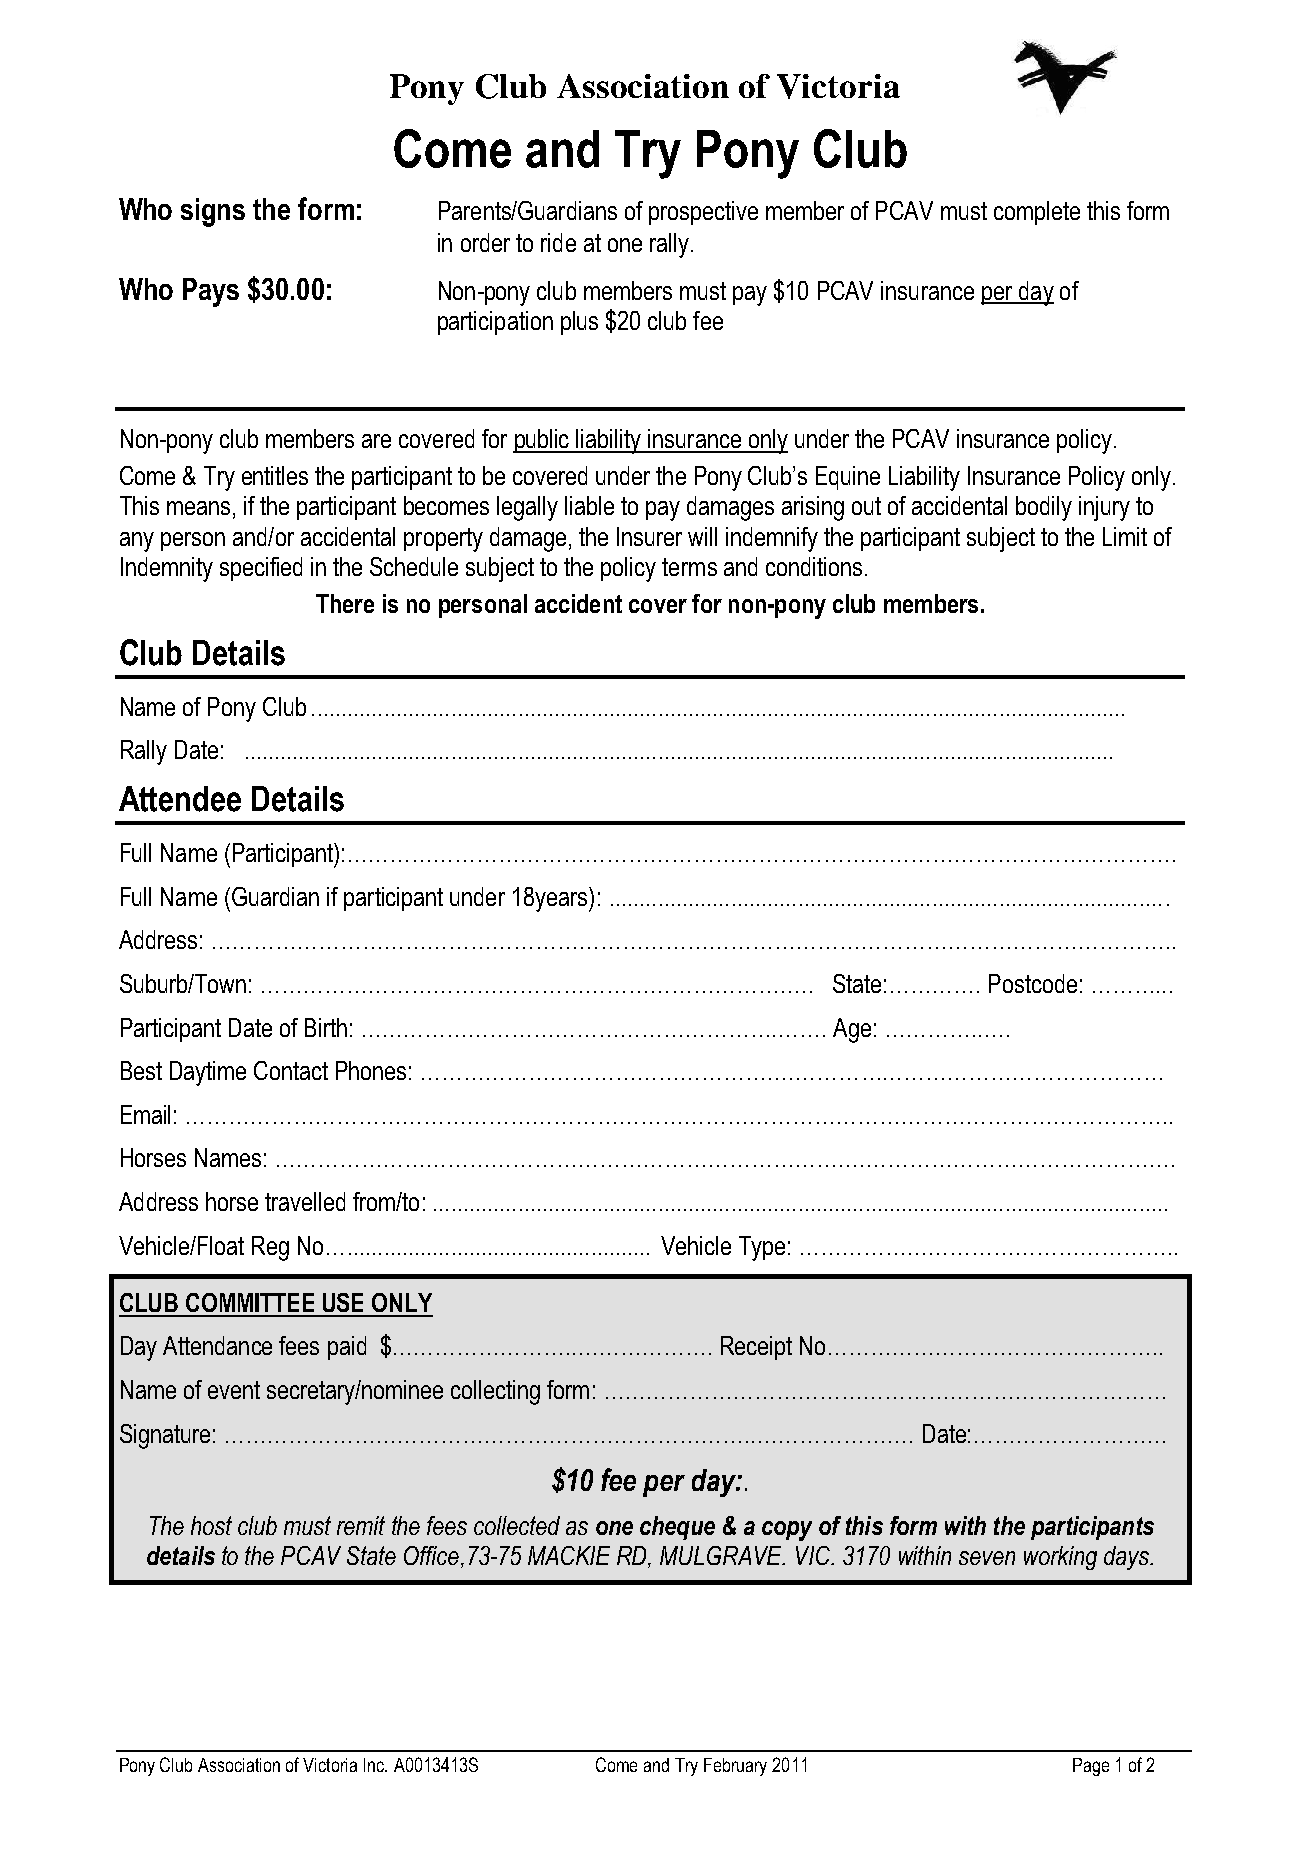 The image size is (1313, 1856). Describe the element at coordinates (689, 567) in the document. I see `terms` at that location.
